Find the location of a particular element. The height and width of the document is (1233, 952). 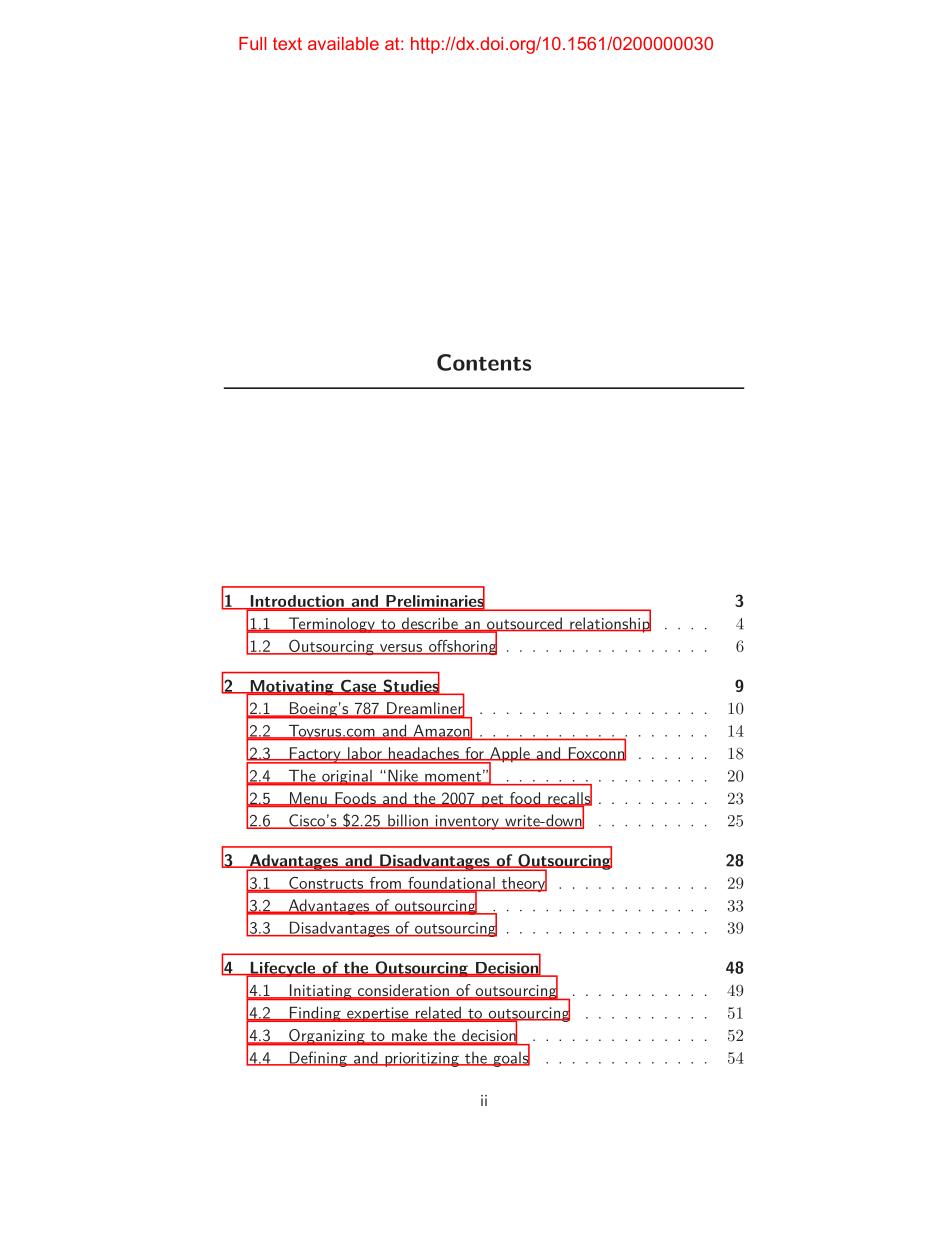

outsourced is located at coordinates (524, 624).
